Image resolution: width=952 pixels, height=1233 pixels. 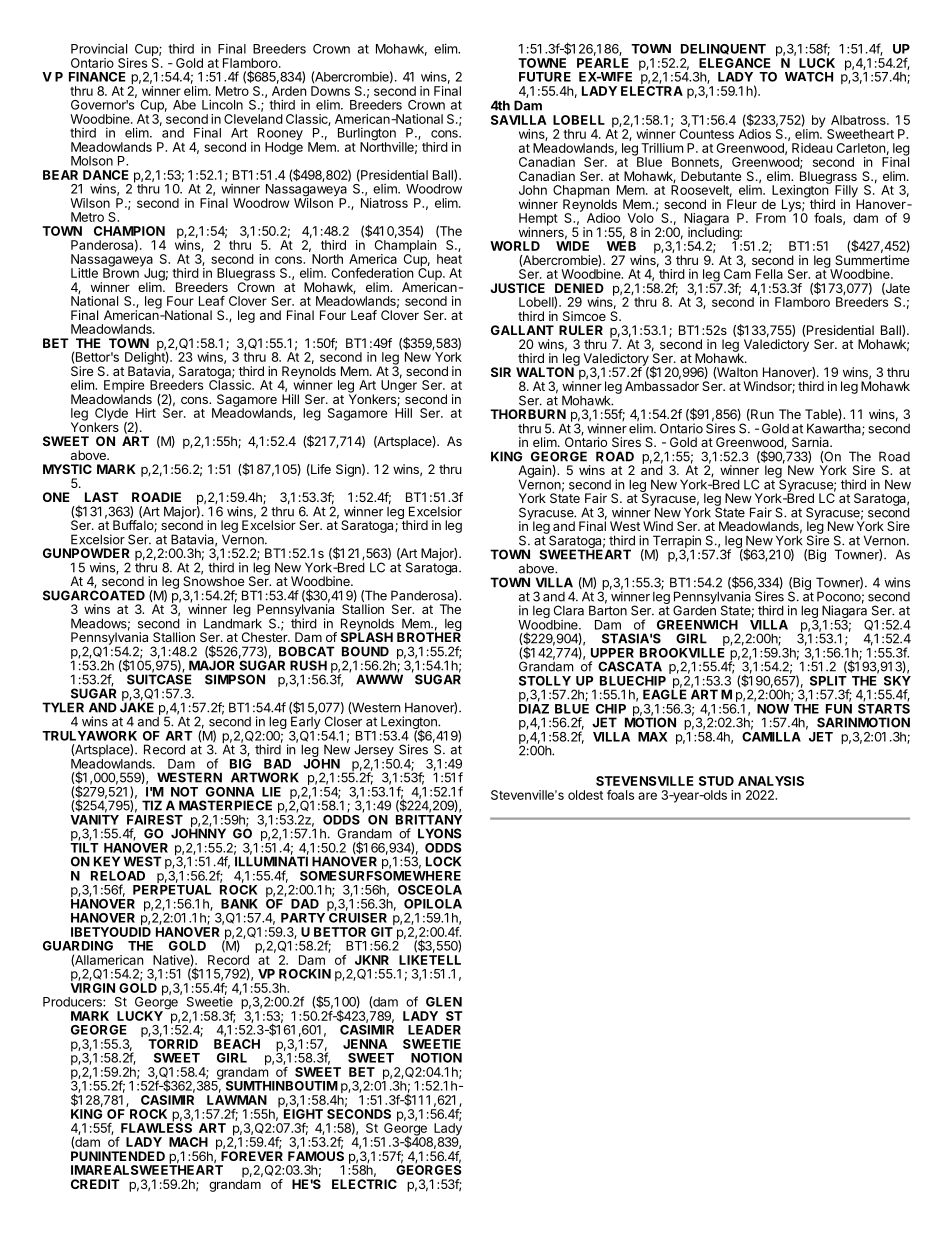 I want to click on Snowshoe, so click(x=213, y=580).
